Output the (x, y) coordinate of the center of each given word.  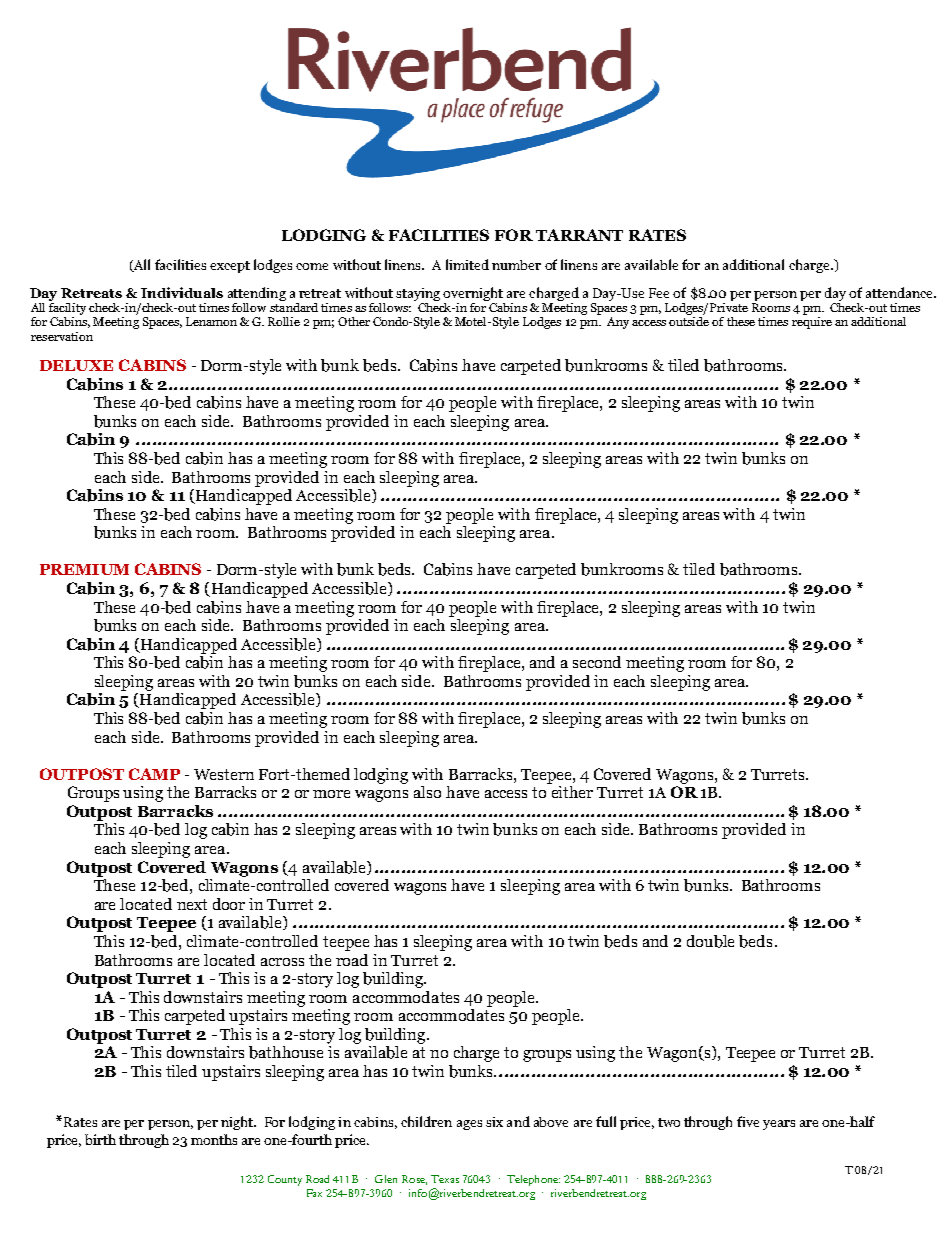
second (597, 662)
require (812, 323)
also (427, 792)
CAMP (154, 774)
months (214, 1139)
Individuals (182, 292)
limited (467, 264)
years (779, 1125)
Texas (445, 1179)
